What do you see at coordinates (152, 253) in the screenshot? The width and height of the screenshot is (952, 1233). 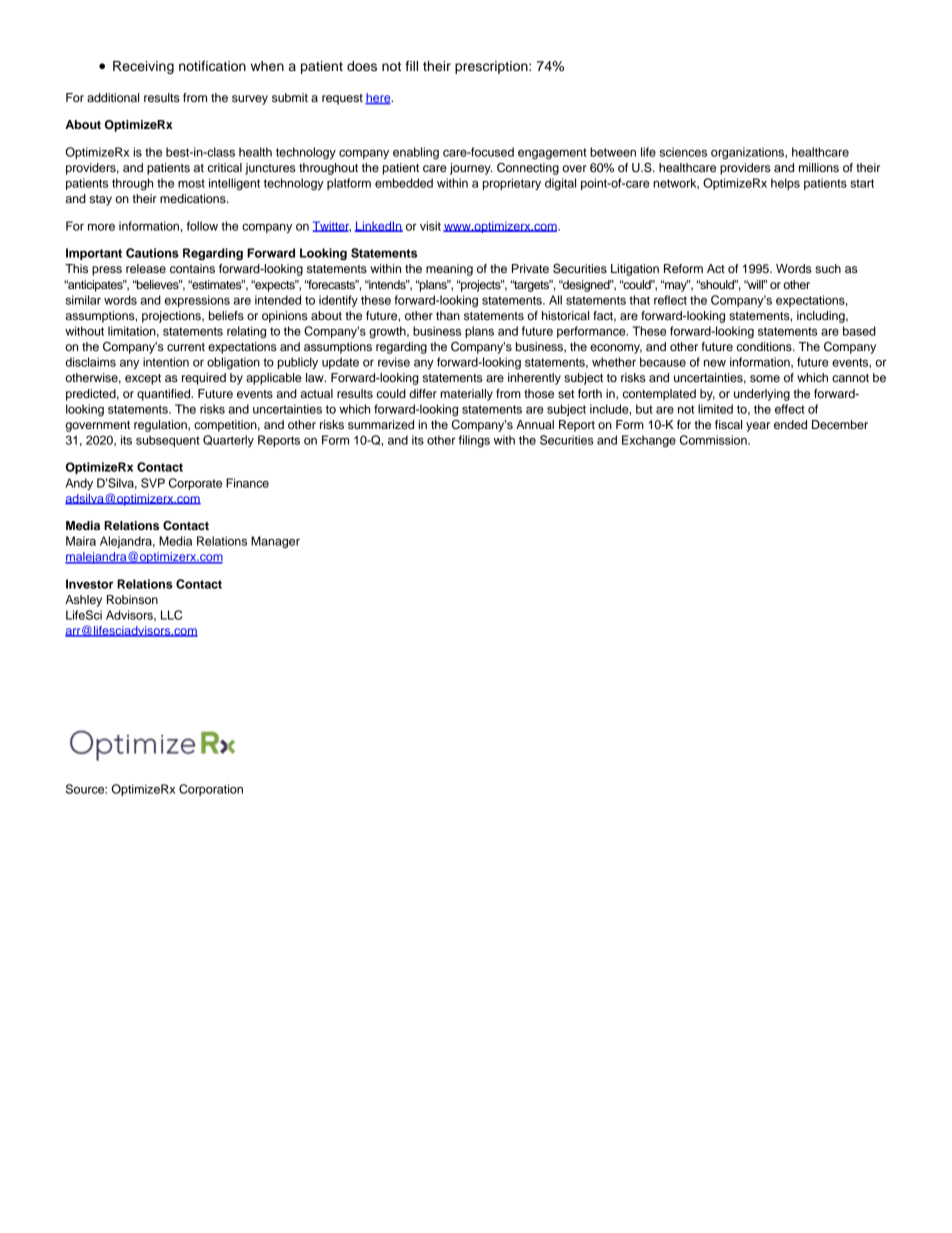 I see `Cautions` at bounding box center [152, 253].
